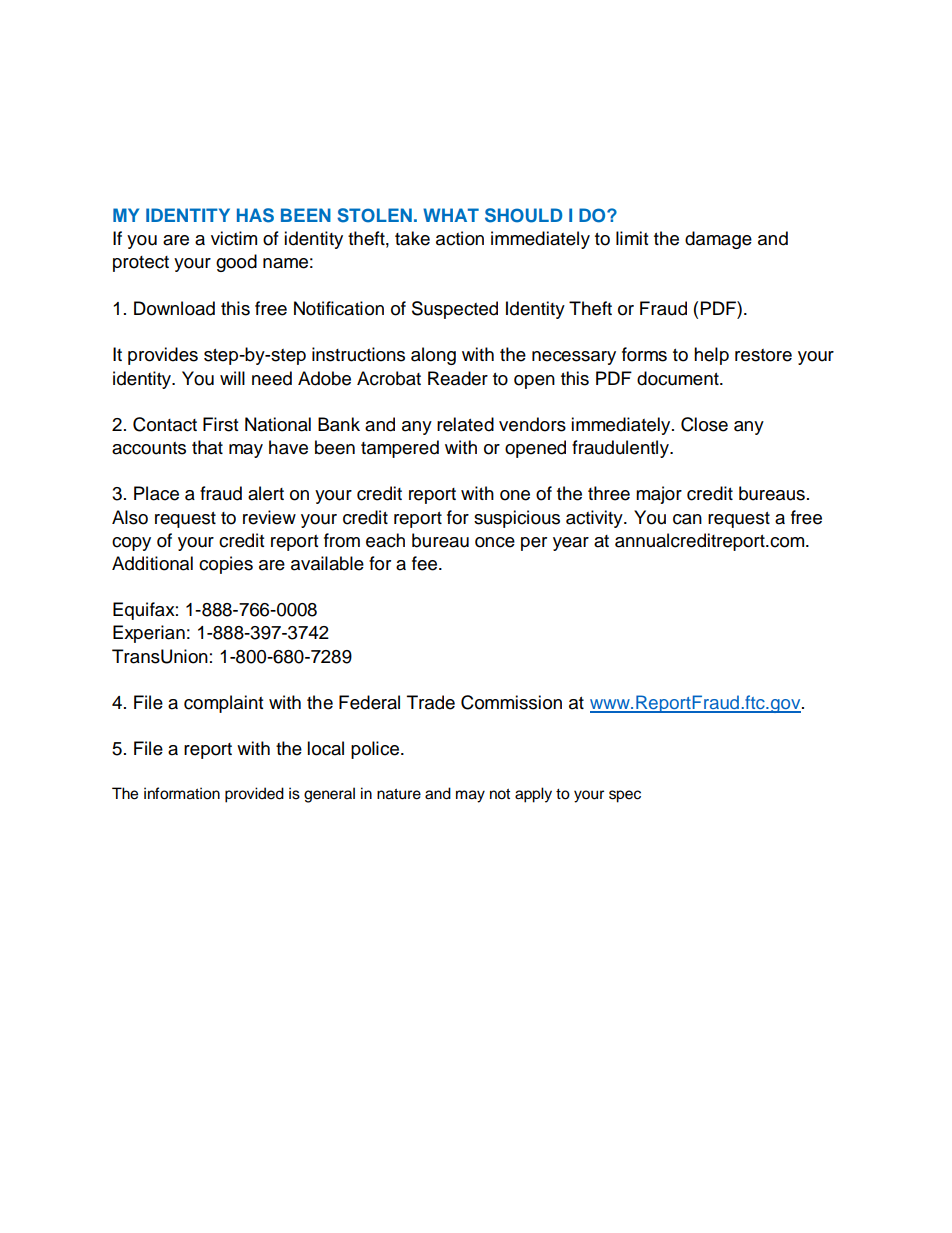 The image size is (952, 1233). What do you see at coordinates (571, 544) in the image?
I see `year` at bounding box center [571, 544].
